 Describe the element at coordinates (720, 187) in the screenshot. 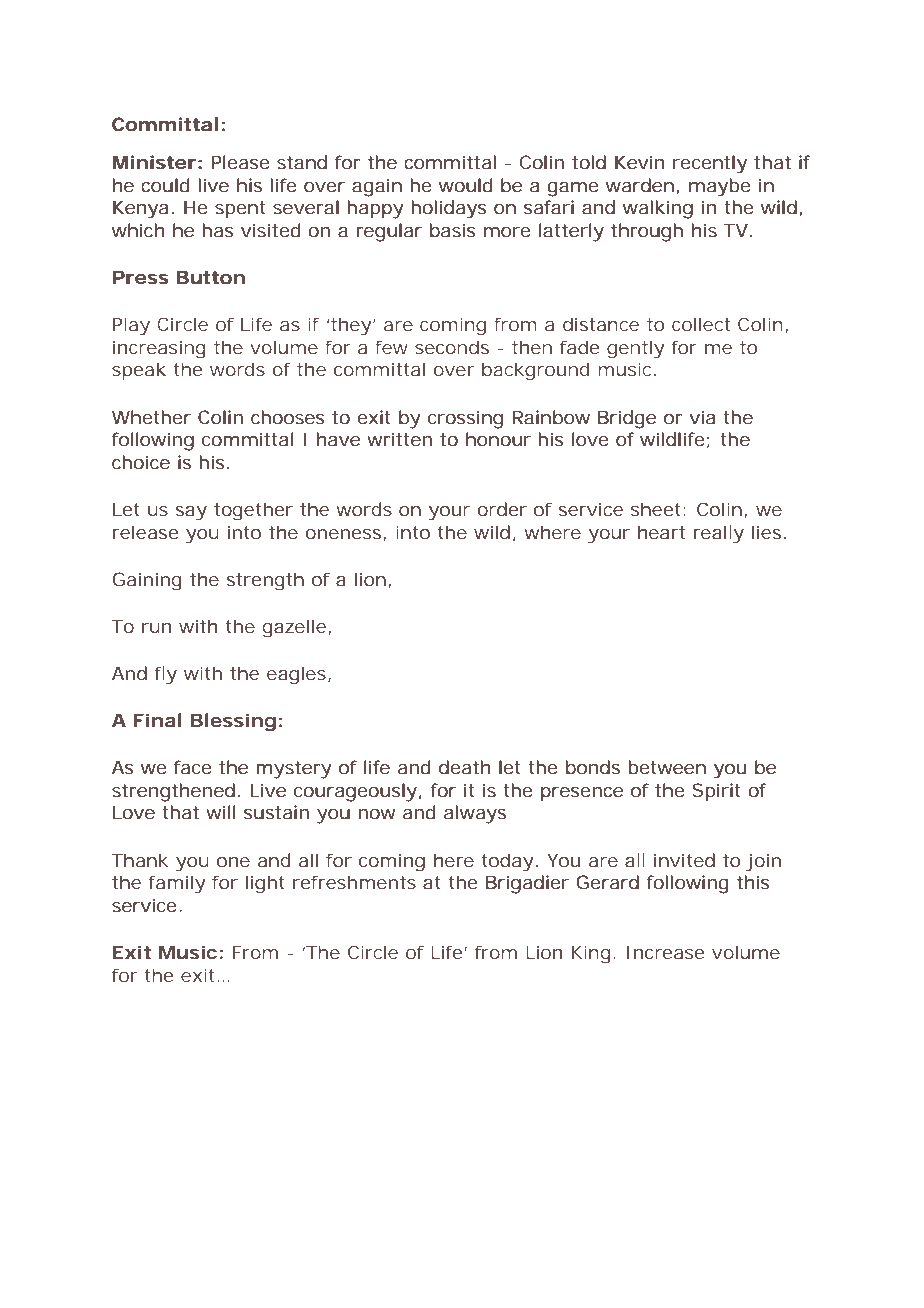

I see `maybe` at that location.
